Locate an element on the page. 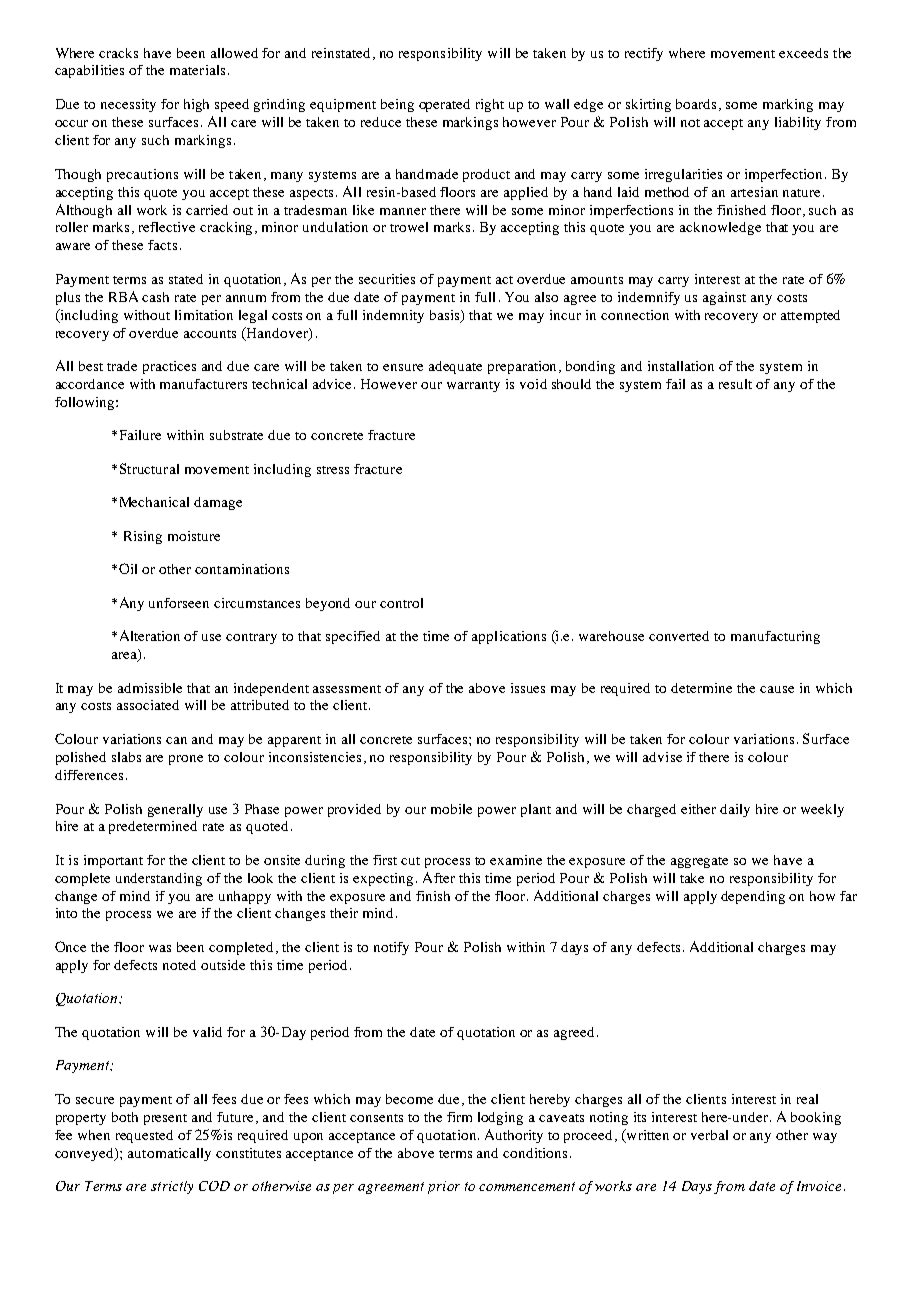 Image resolution: width=924 pixels, height=1308 pixels. unforseen is located at coordinates (179, 603).
